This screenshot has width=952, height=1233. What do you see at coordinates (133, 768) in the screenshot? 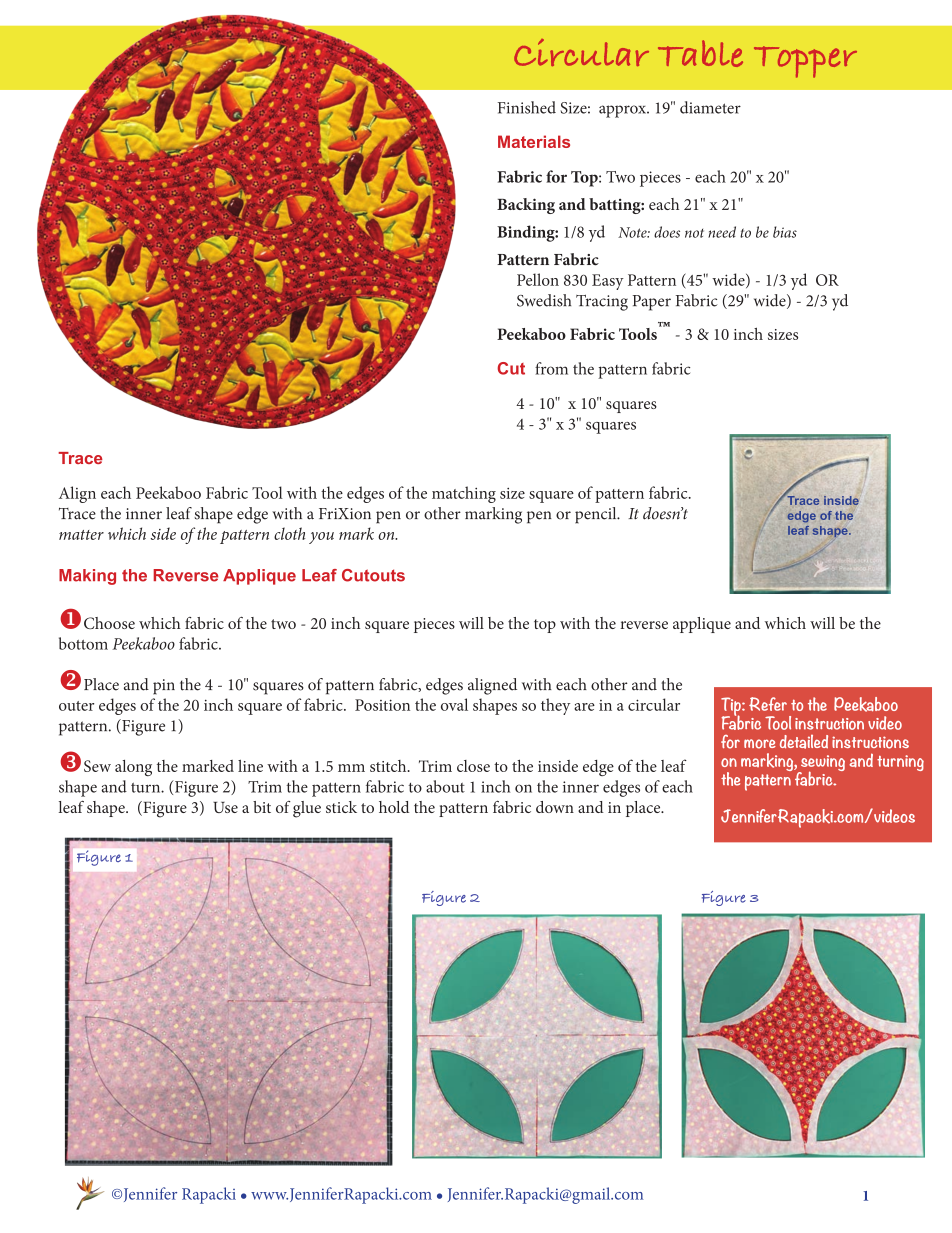
I see `along` at bounding box center [133, 768].
